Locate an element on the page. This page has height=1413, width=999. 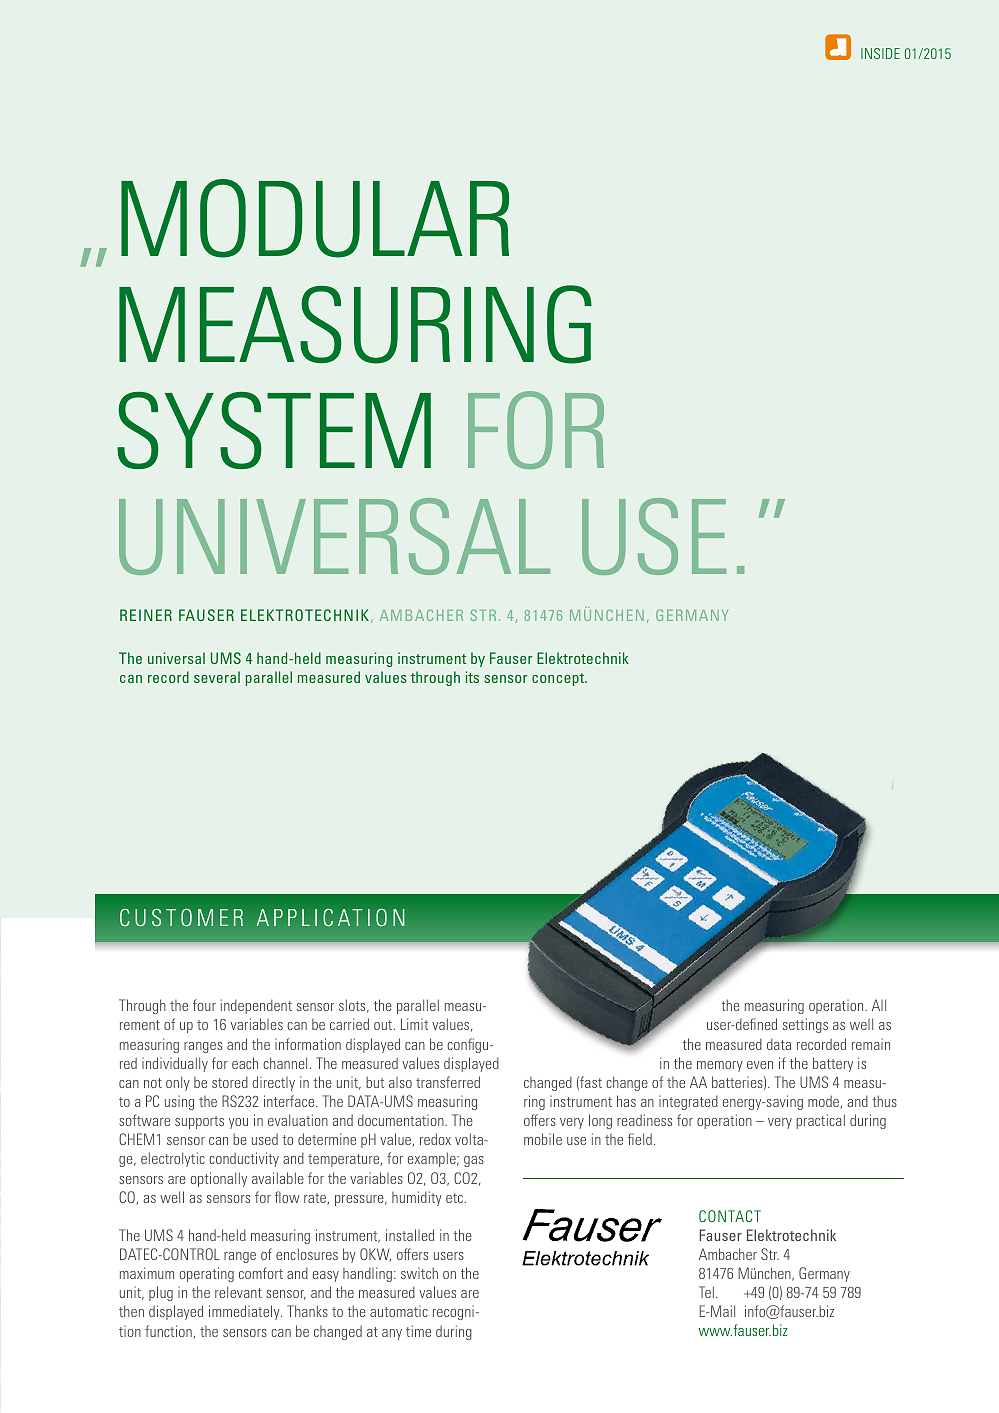
switch is located at coordinates (419, 1273).
